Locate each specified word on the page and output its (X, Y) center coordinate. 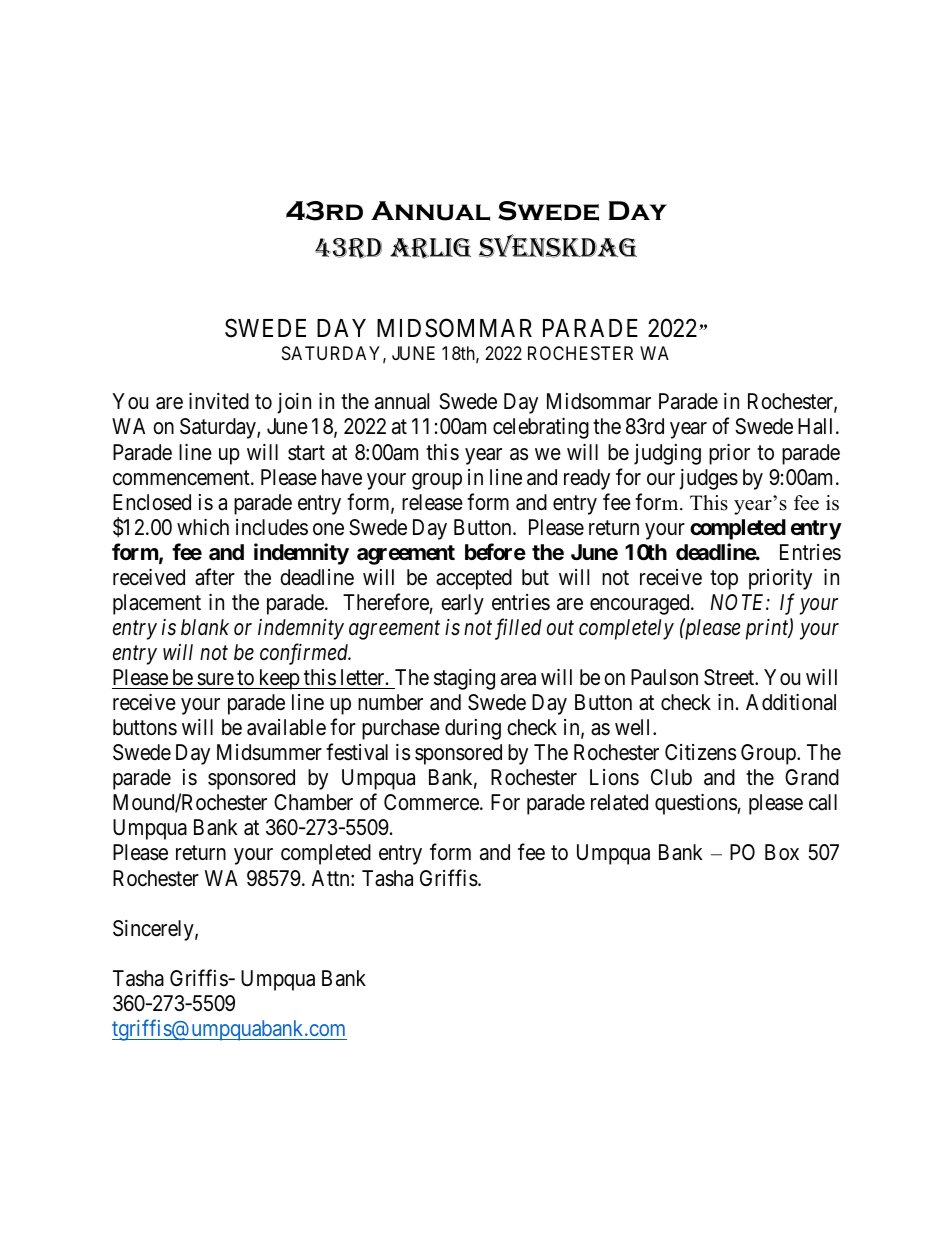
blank (205, 627)
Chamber (313, 802)
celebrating (541, 428)
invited (219, 401)
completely (626, 629)
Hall (817, 426)
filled (518, 629)
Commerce (432, 802)
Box (782, 852)
